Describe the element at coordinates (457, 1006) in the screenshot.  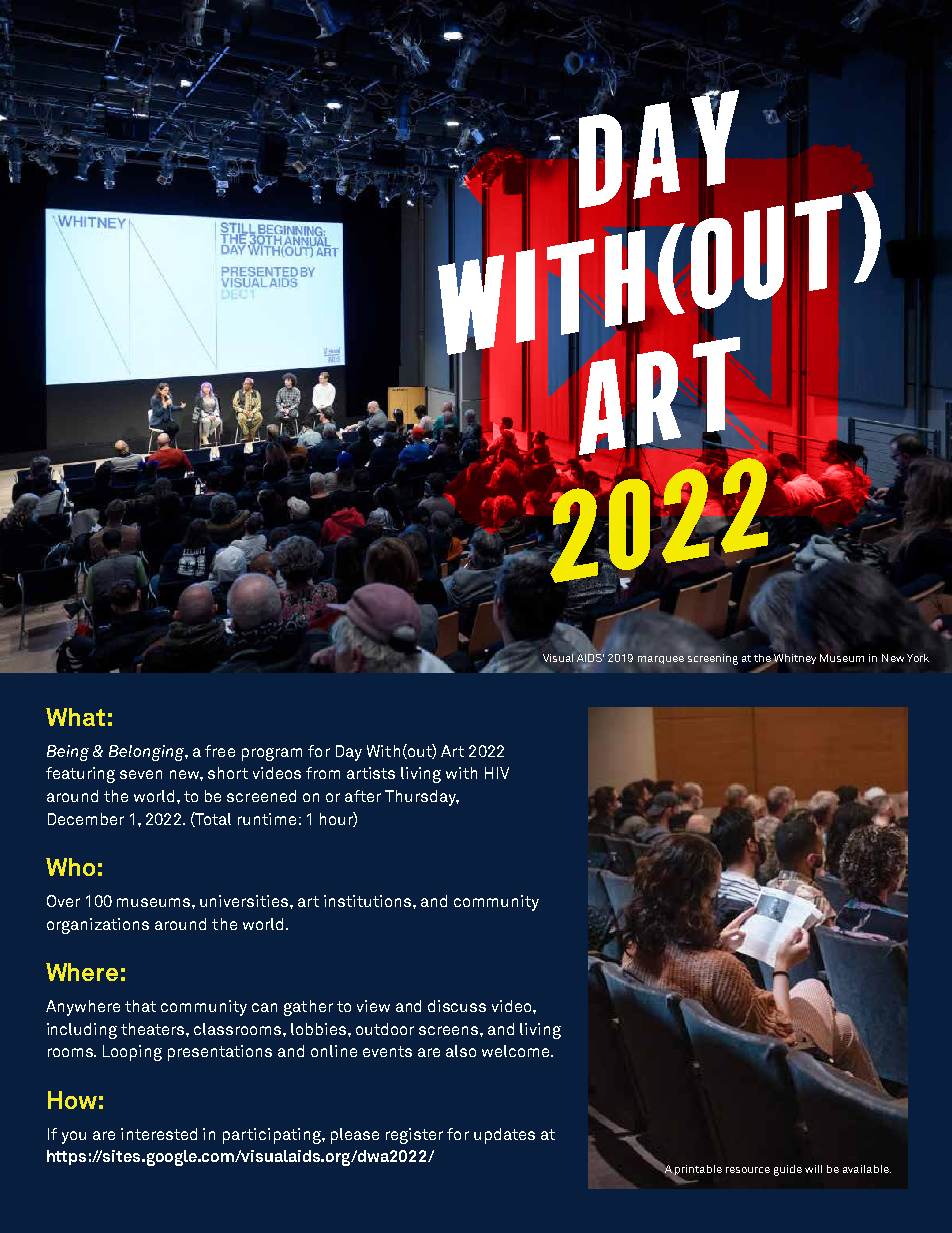
I see `discuss` at that location.
